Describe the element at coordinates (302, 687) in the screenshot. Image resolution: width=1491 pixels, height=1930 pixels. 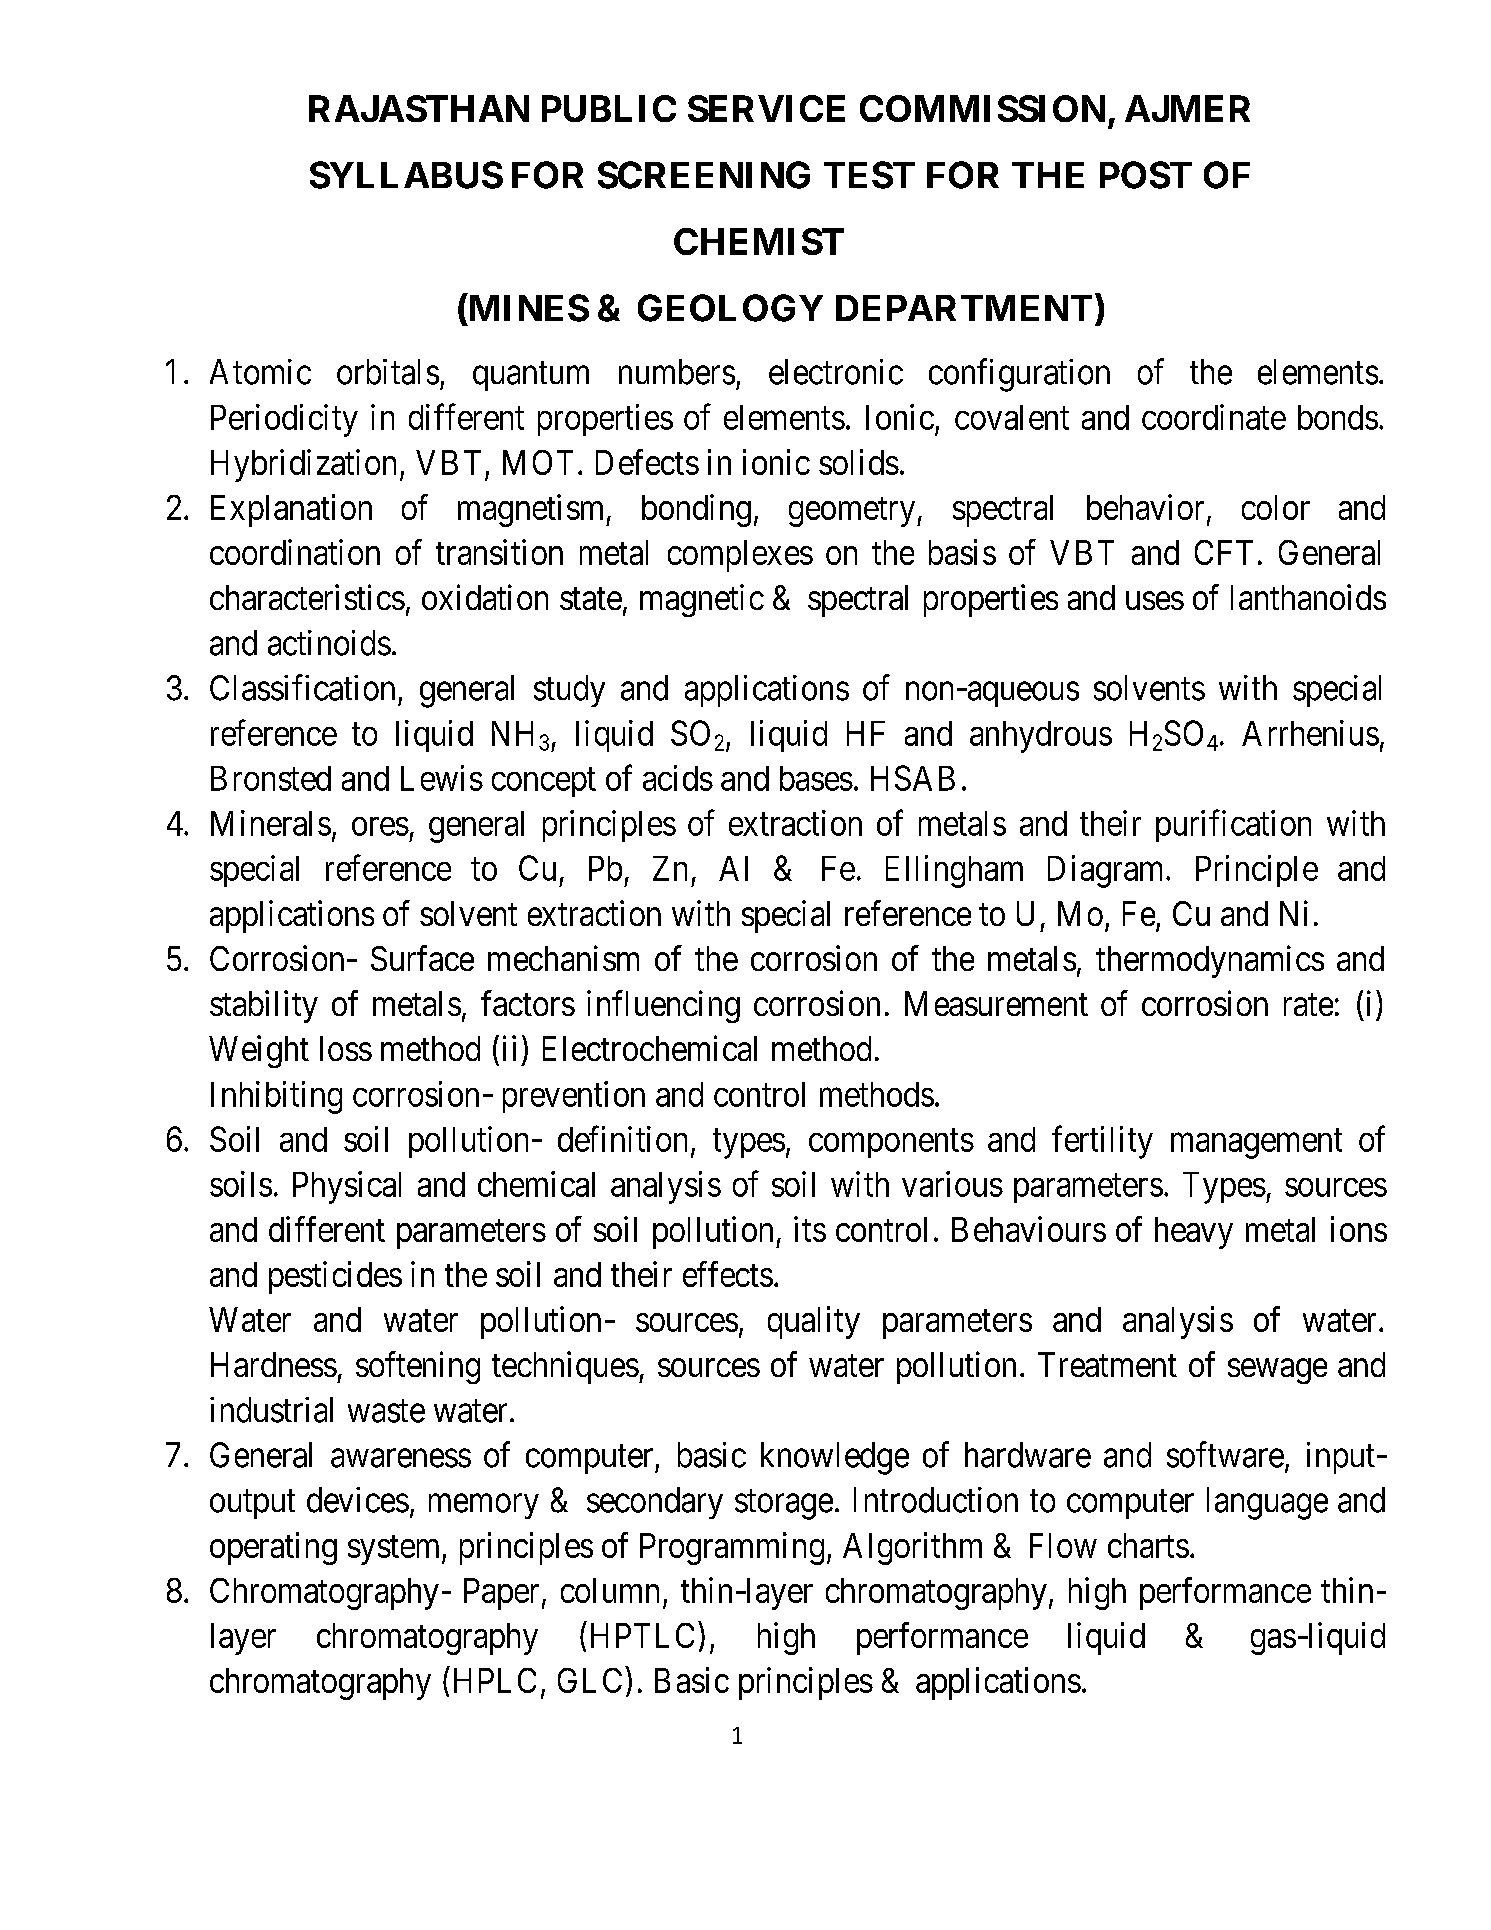
I see `Classification` at that location.
